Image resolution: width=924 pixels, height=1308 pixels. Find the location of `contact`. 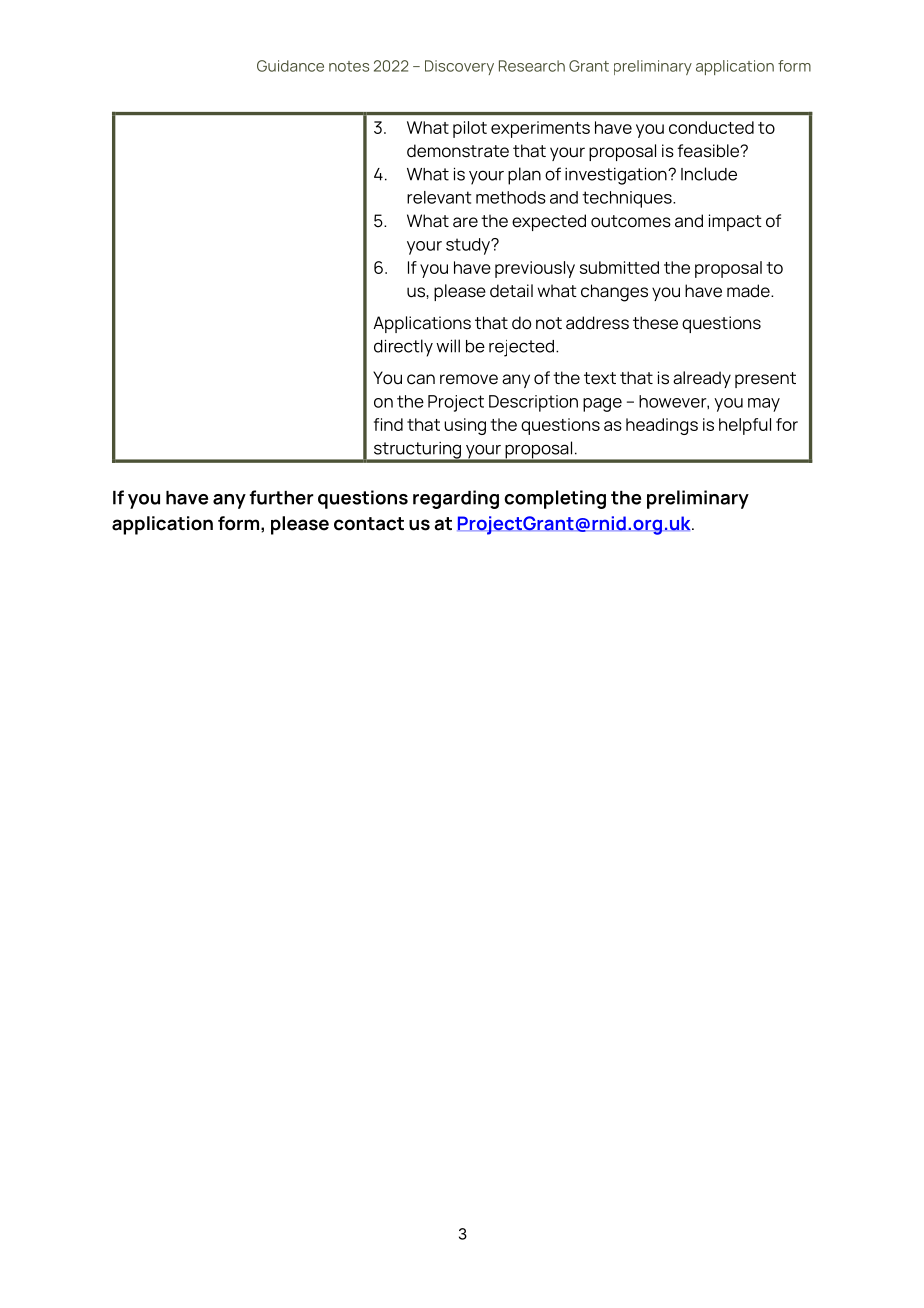

contact is located at coordinates (369, 524).
